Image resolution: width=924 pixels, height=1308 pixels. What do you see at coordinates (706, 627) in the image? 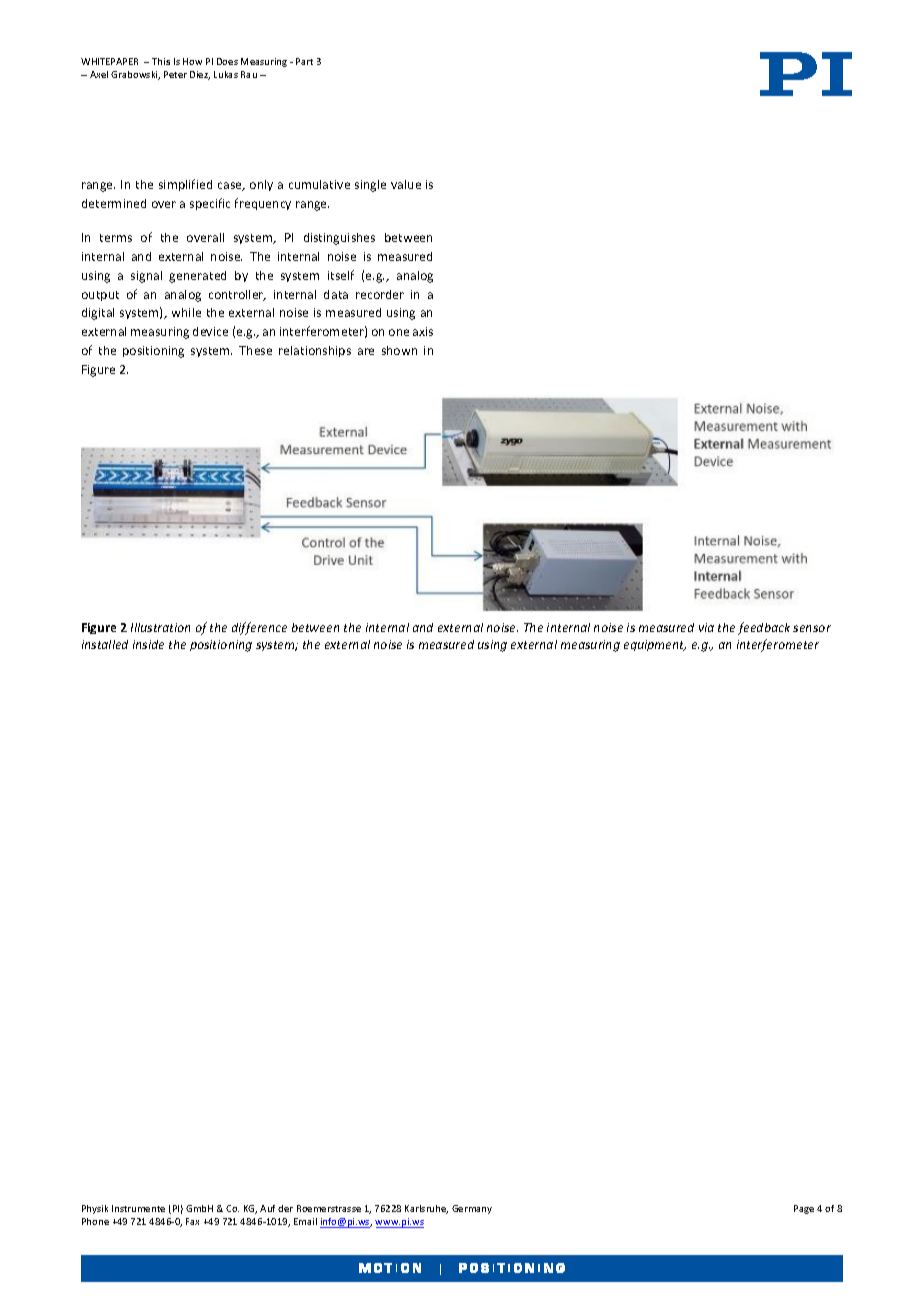
I see `via` at bounding box center [706, 627].
